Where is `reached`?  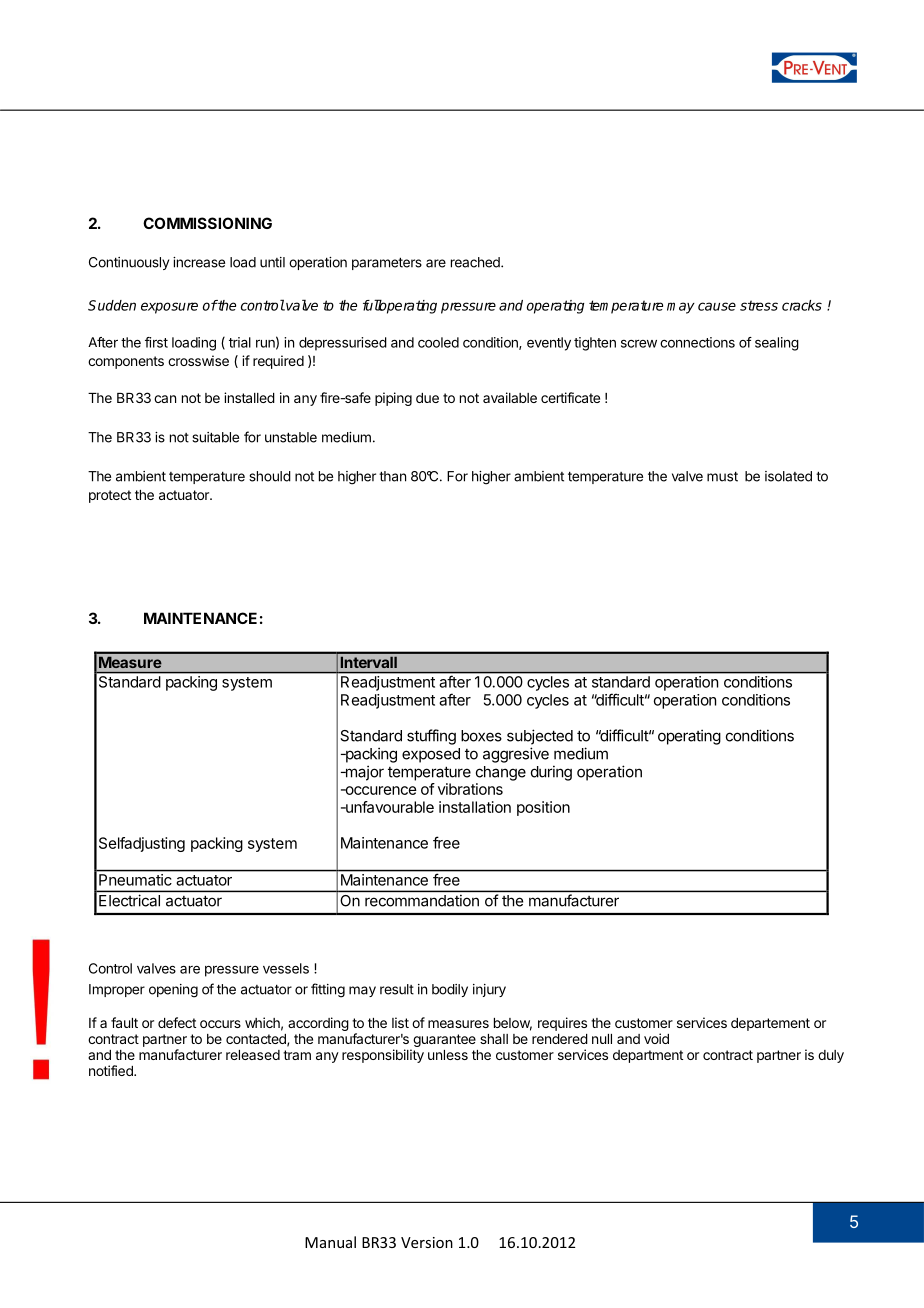
reached is located at coordinates (476, 262).
